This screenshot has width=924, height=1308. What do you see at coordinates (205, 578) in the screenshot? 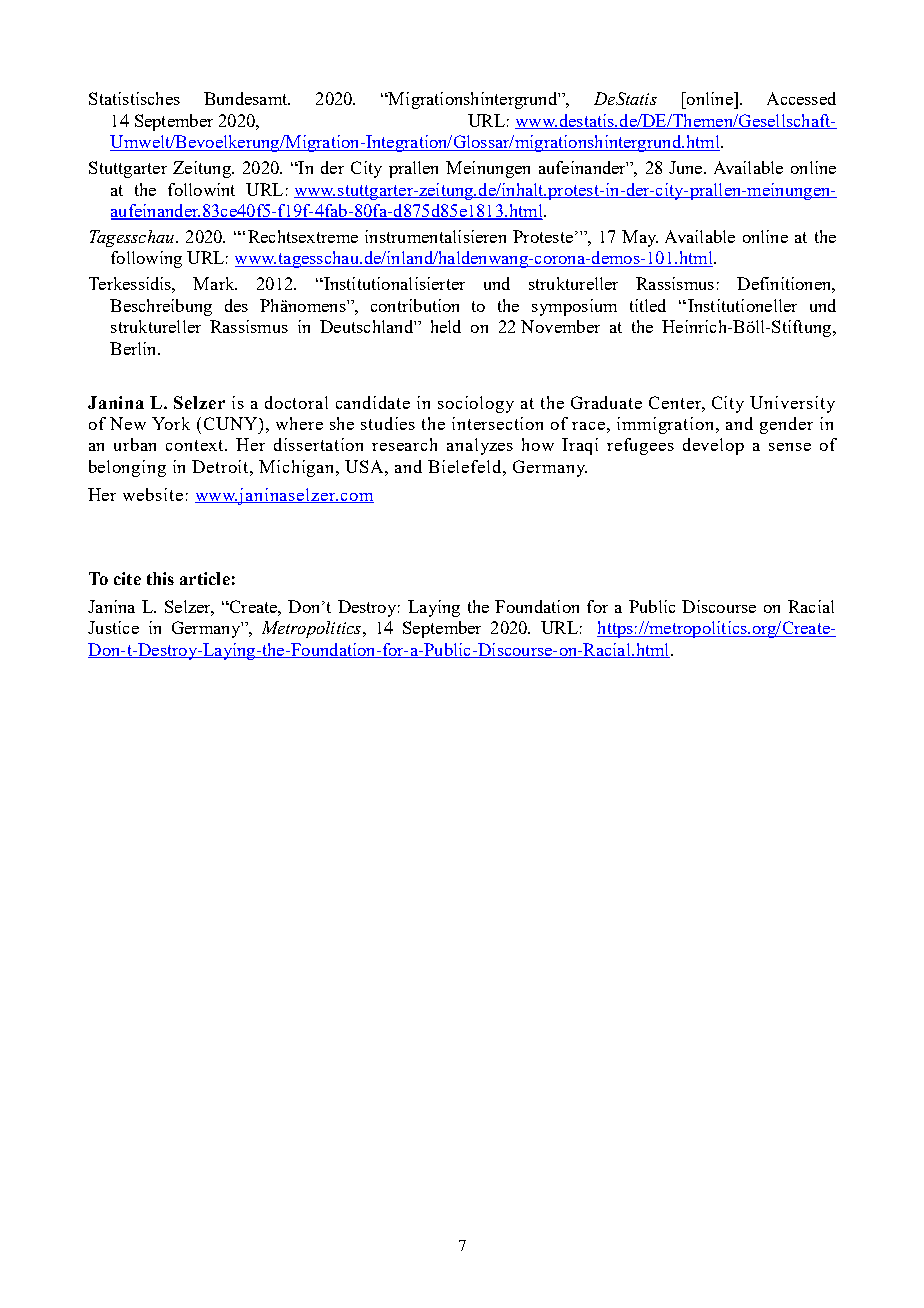
I see `article` at bounding box center [205, 578].
